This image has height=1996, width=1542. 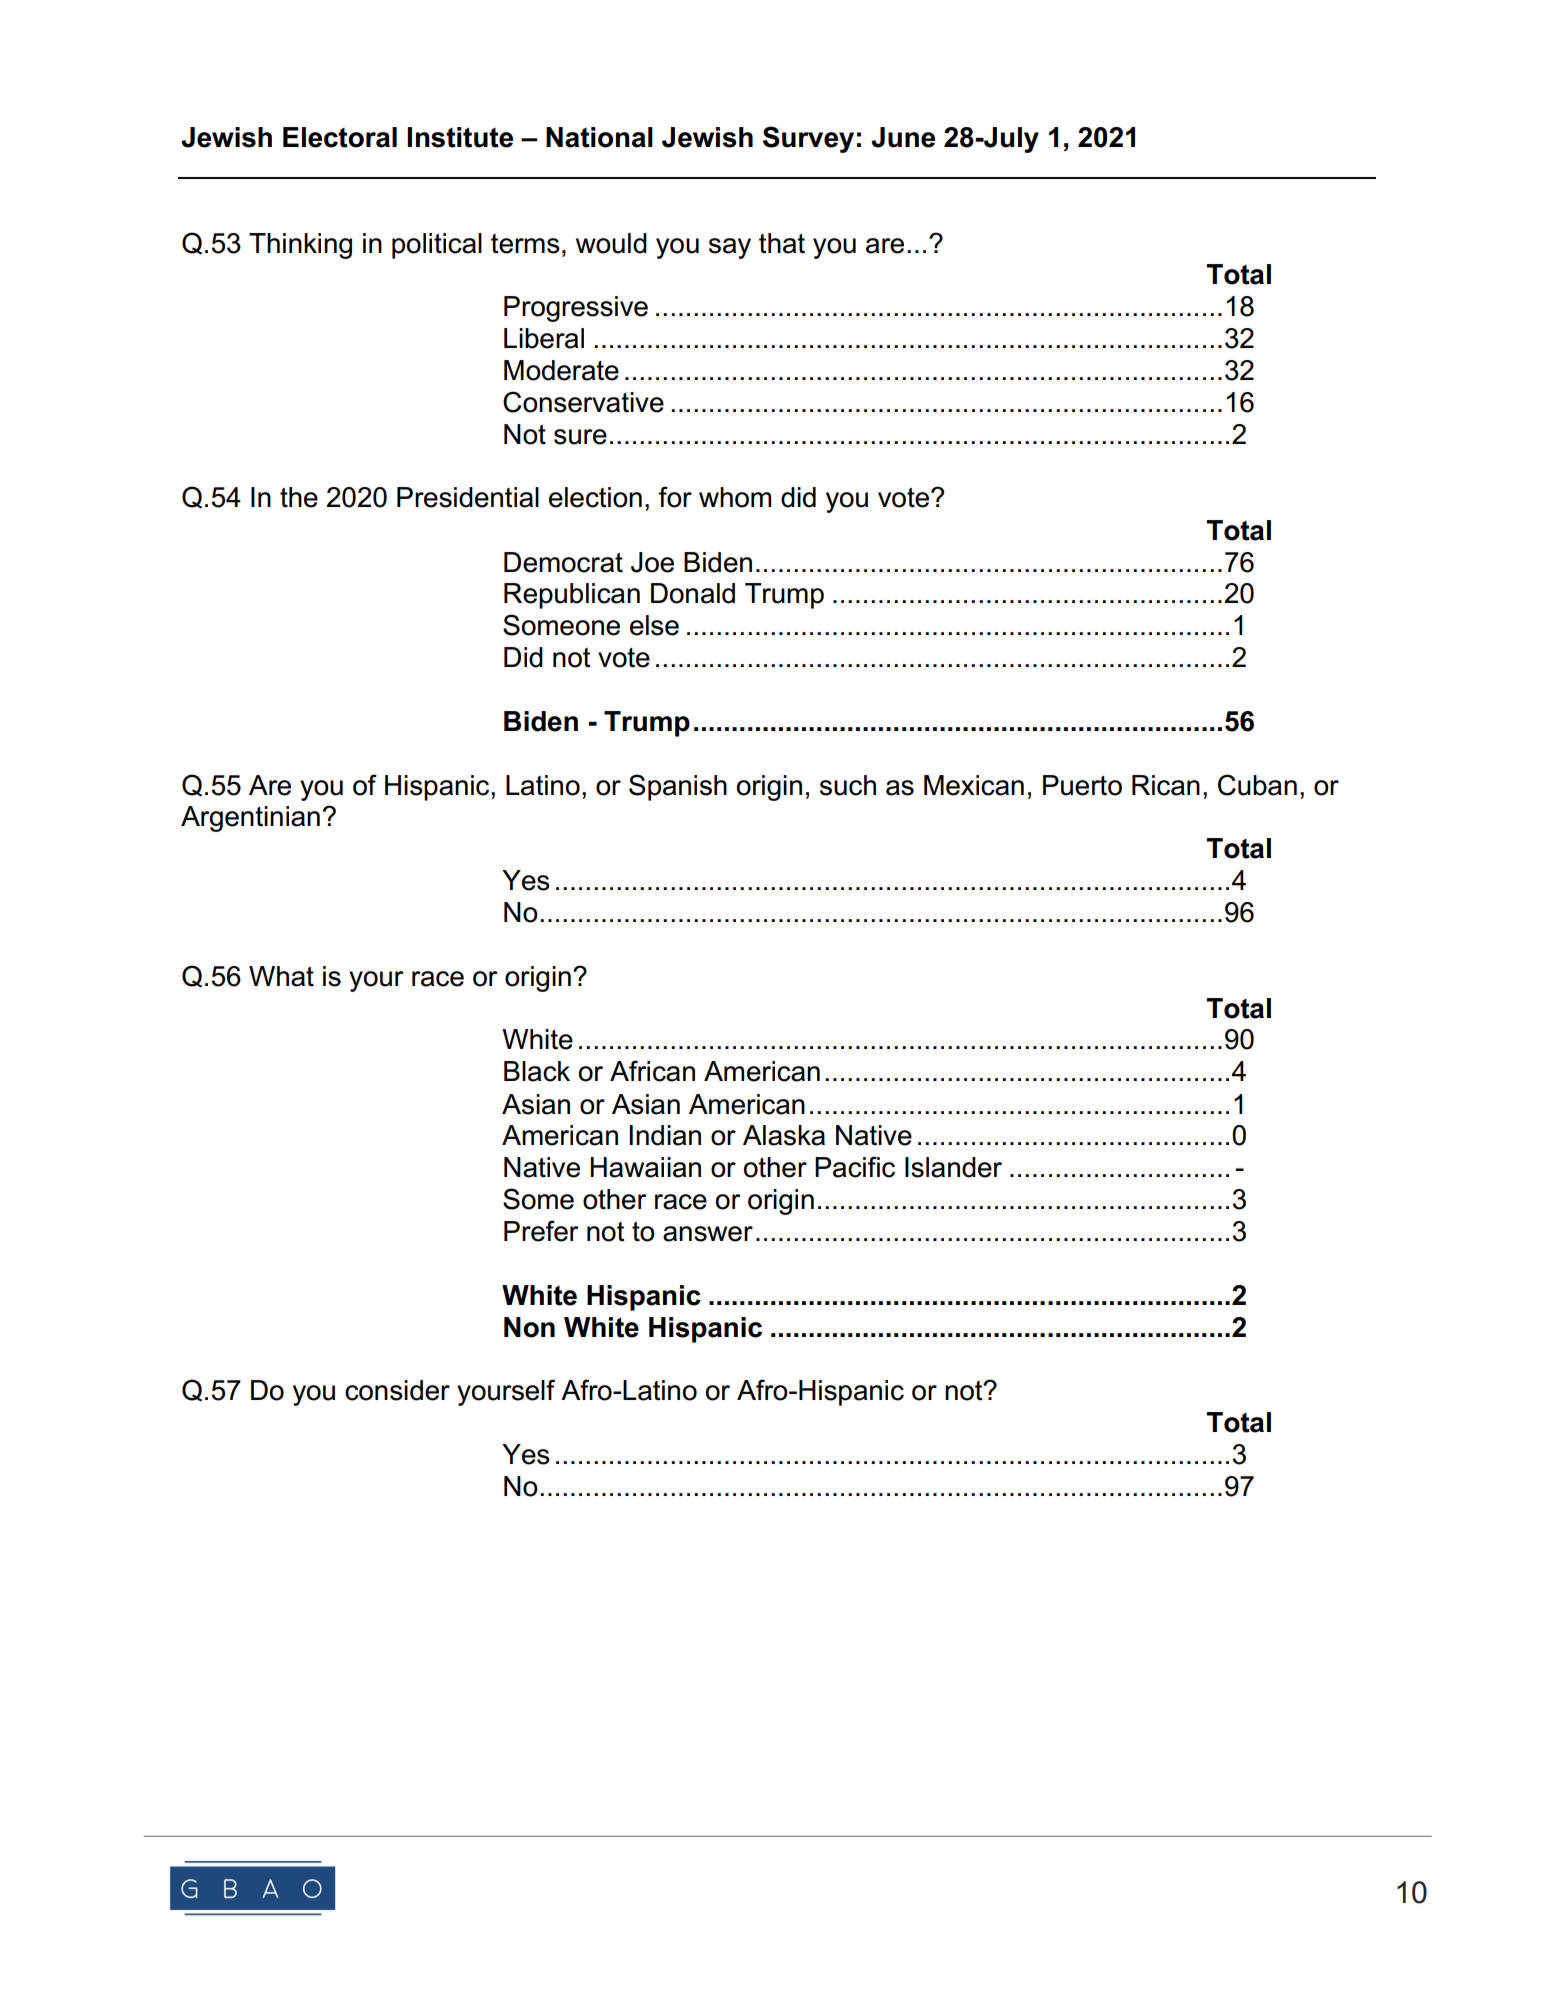 What do you see at coordinates (250, 819) in the image?
I see `Argentinian` at bounding box center [250, 819].
